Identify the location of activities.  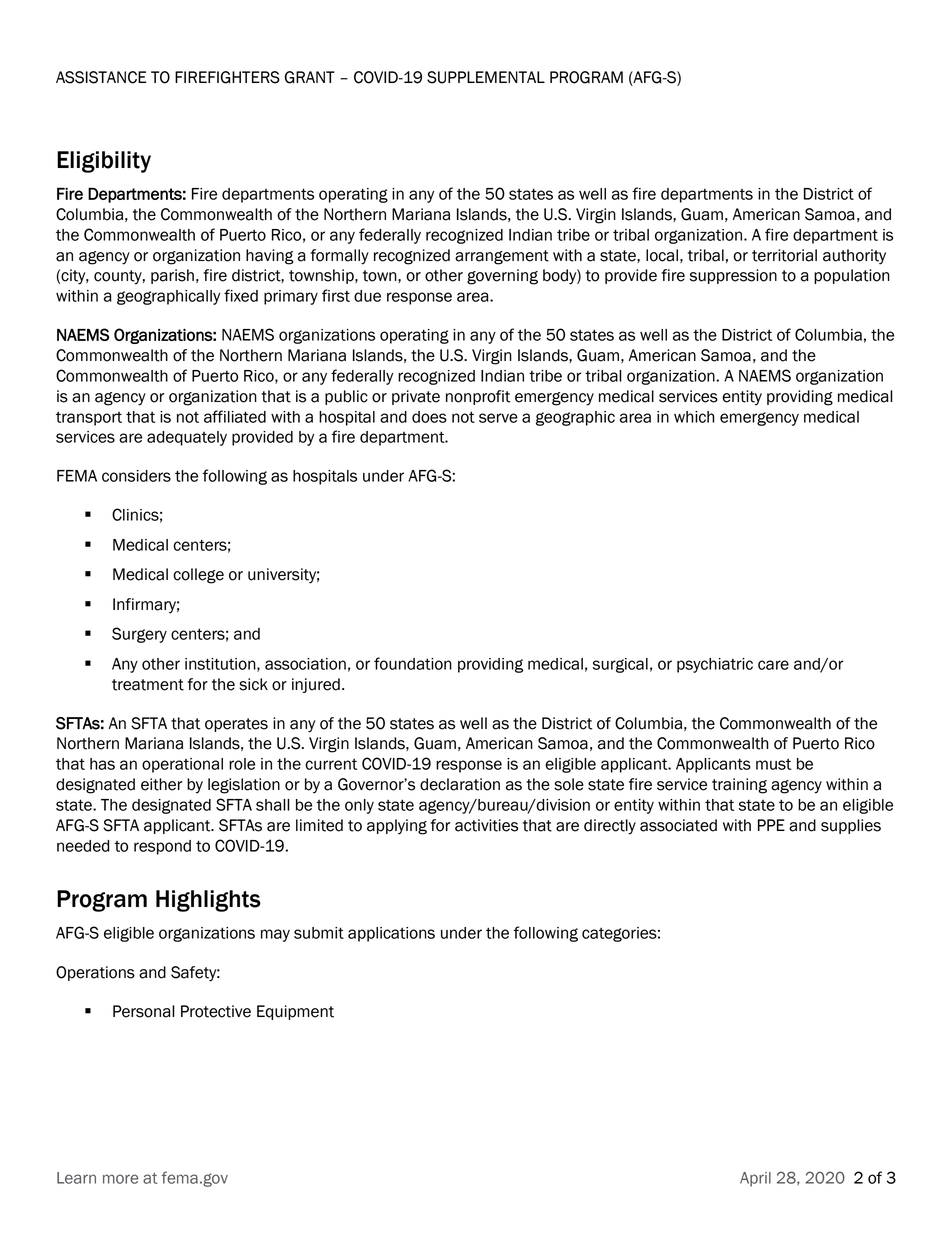
(486, 825).
